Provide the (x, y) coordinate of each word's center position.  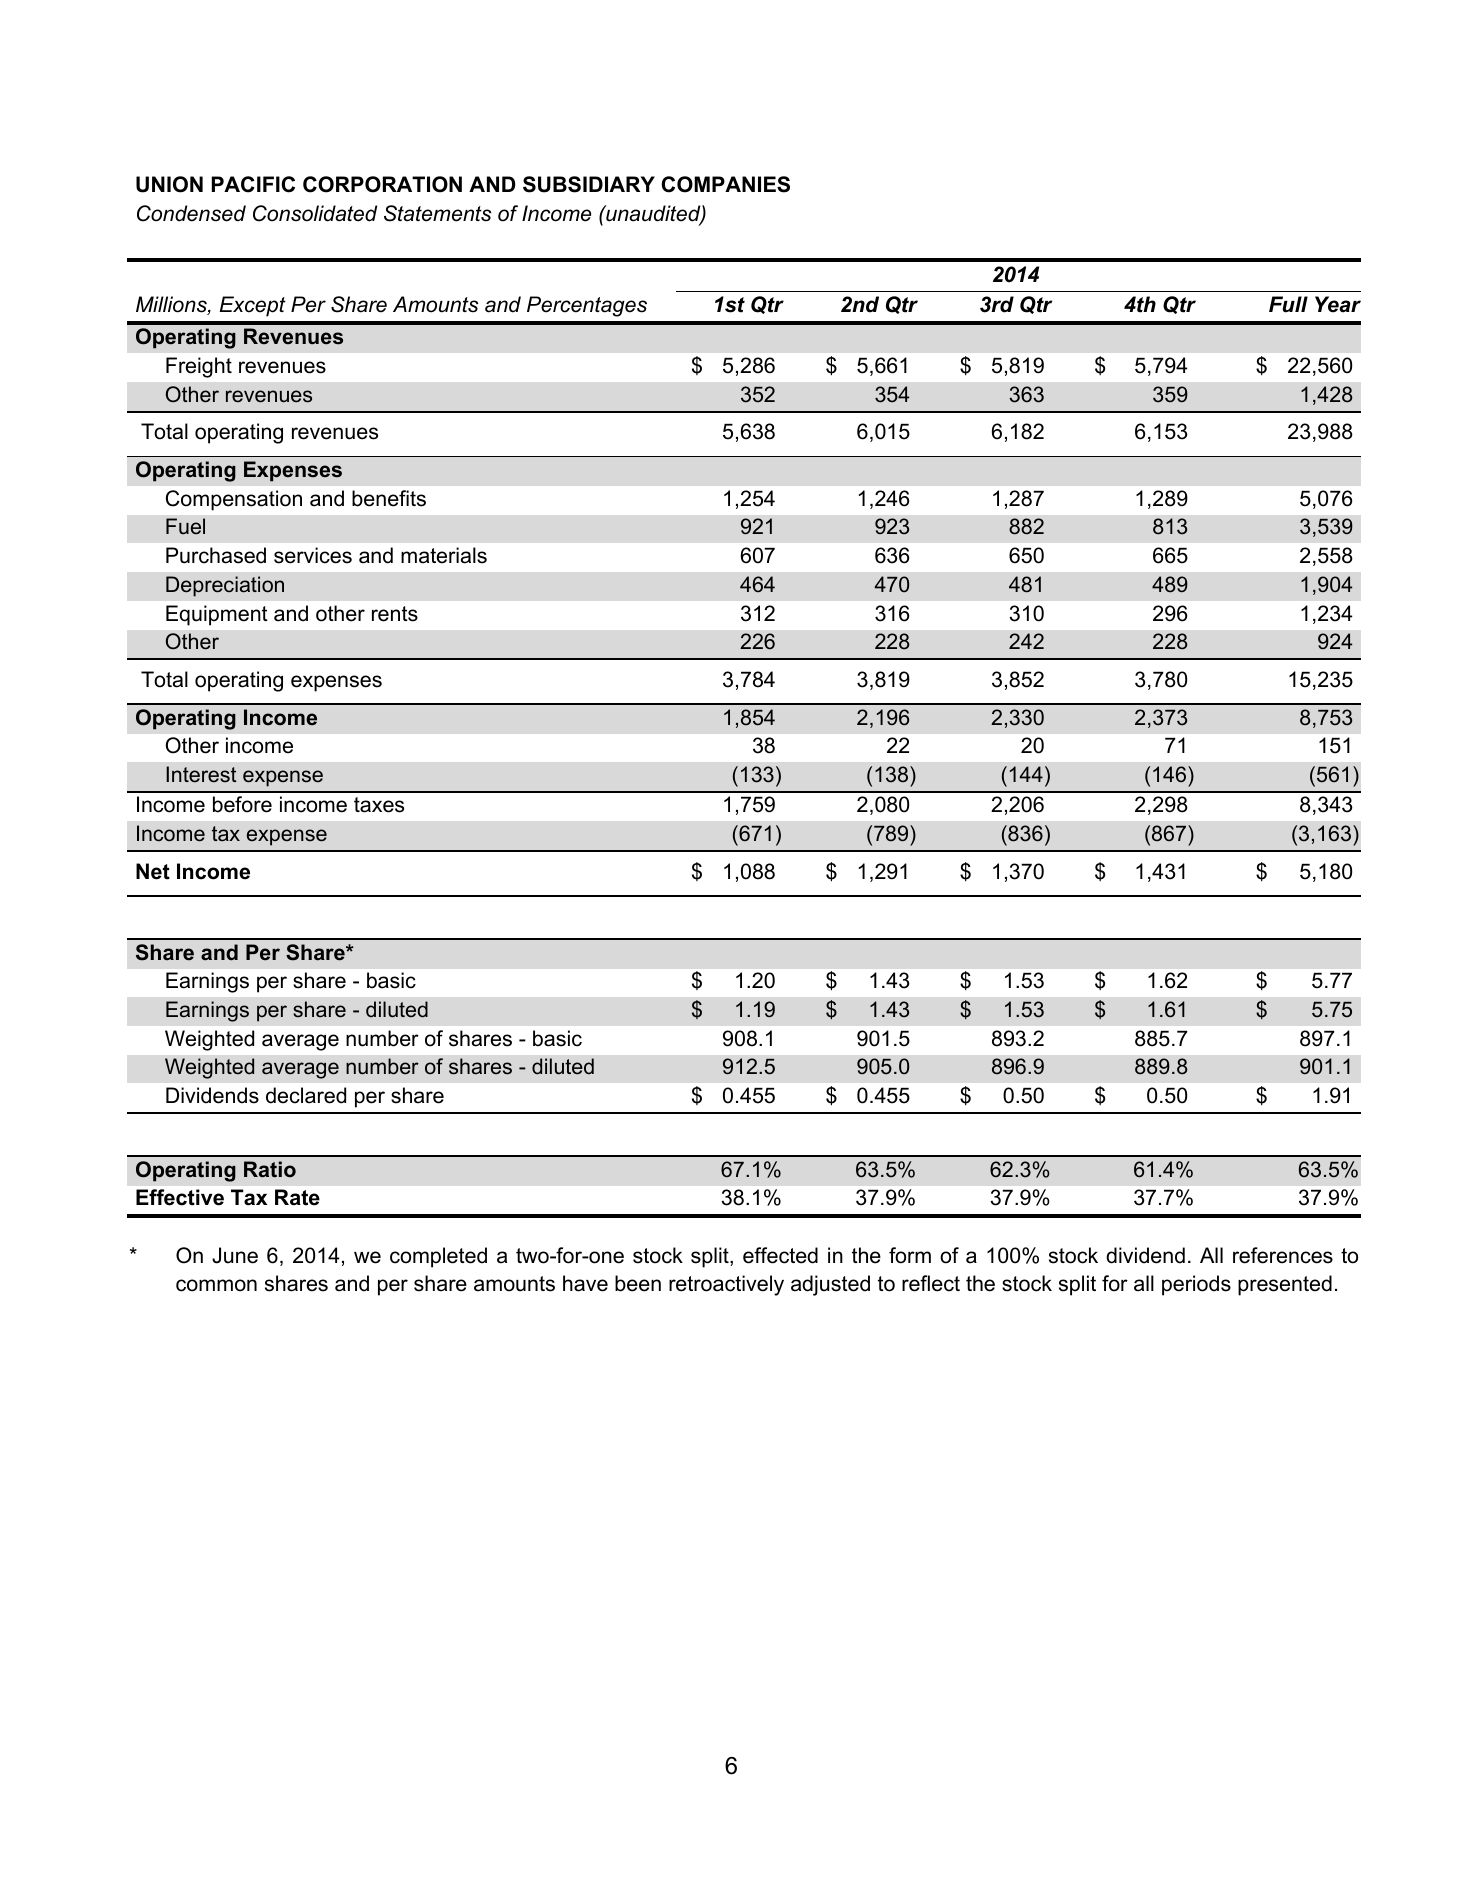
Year (1338, 304)
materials (444, 555)
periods (1196, 1285)
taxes (379, 805)
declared (306, 1095)
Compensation (234, 500)
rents (395, 614)
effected (780, 1255)
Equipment (217, 615)
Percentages (587, 306)
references (1283, 1255)
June (235, 1255)
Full (1288, 304)
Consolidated (315, 213)
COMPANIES (725, 184)
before (242, 804)
